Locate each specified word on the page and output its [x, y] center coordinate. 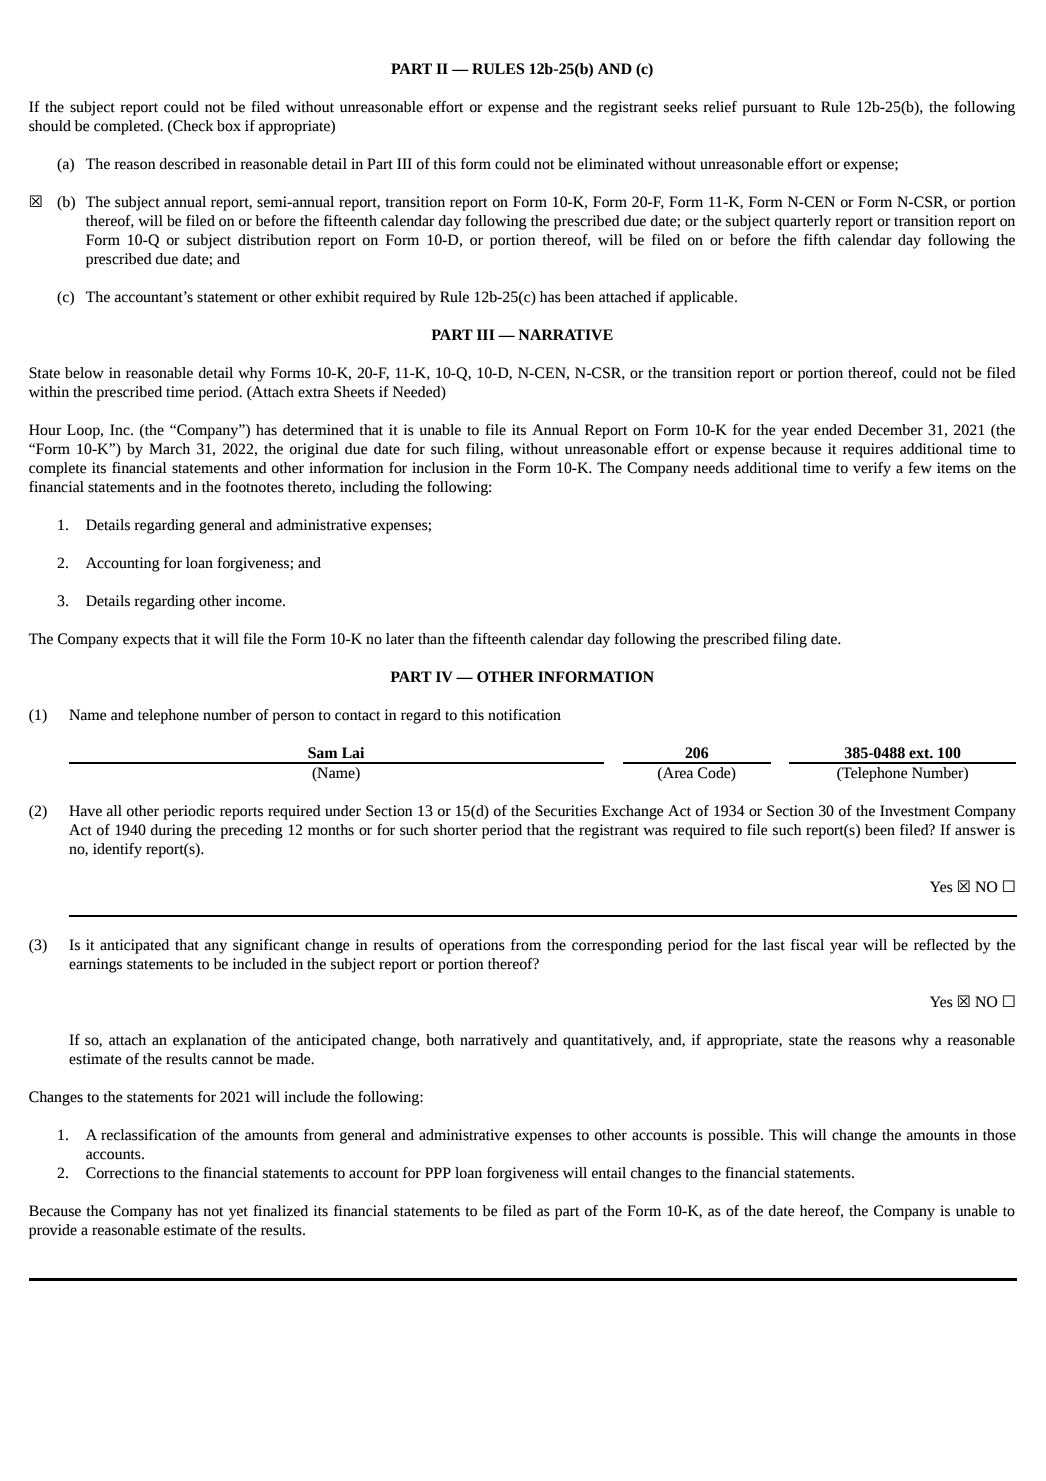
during [171, 831]
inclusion [441, 468]
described [189, 164]
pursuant [769, 109]
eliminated [610, 164]
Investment [915, 811]
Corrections [122, 1173]
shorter [456, 830]
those [999, 1135]
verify [872, 469]
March [169, 449]
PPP [438, 1172]
